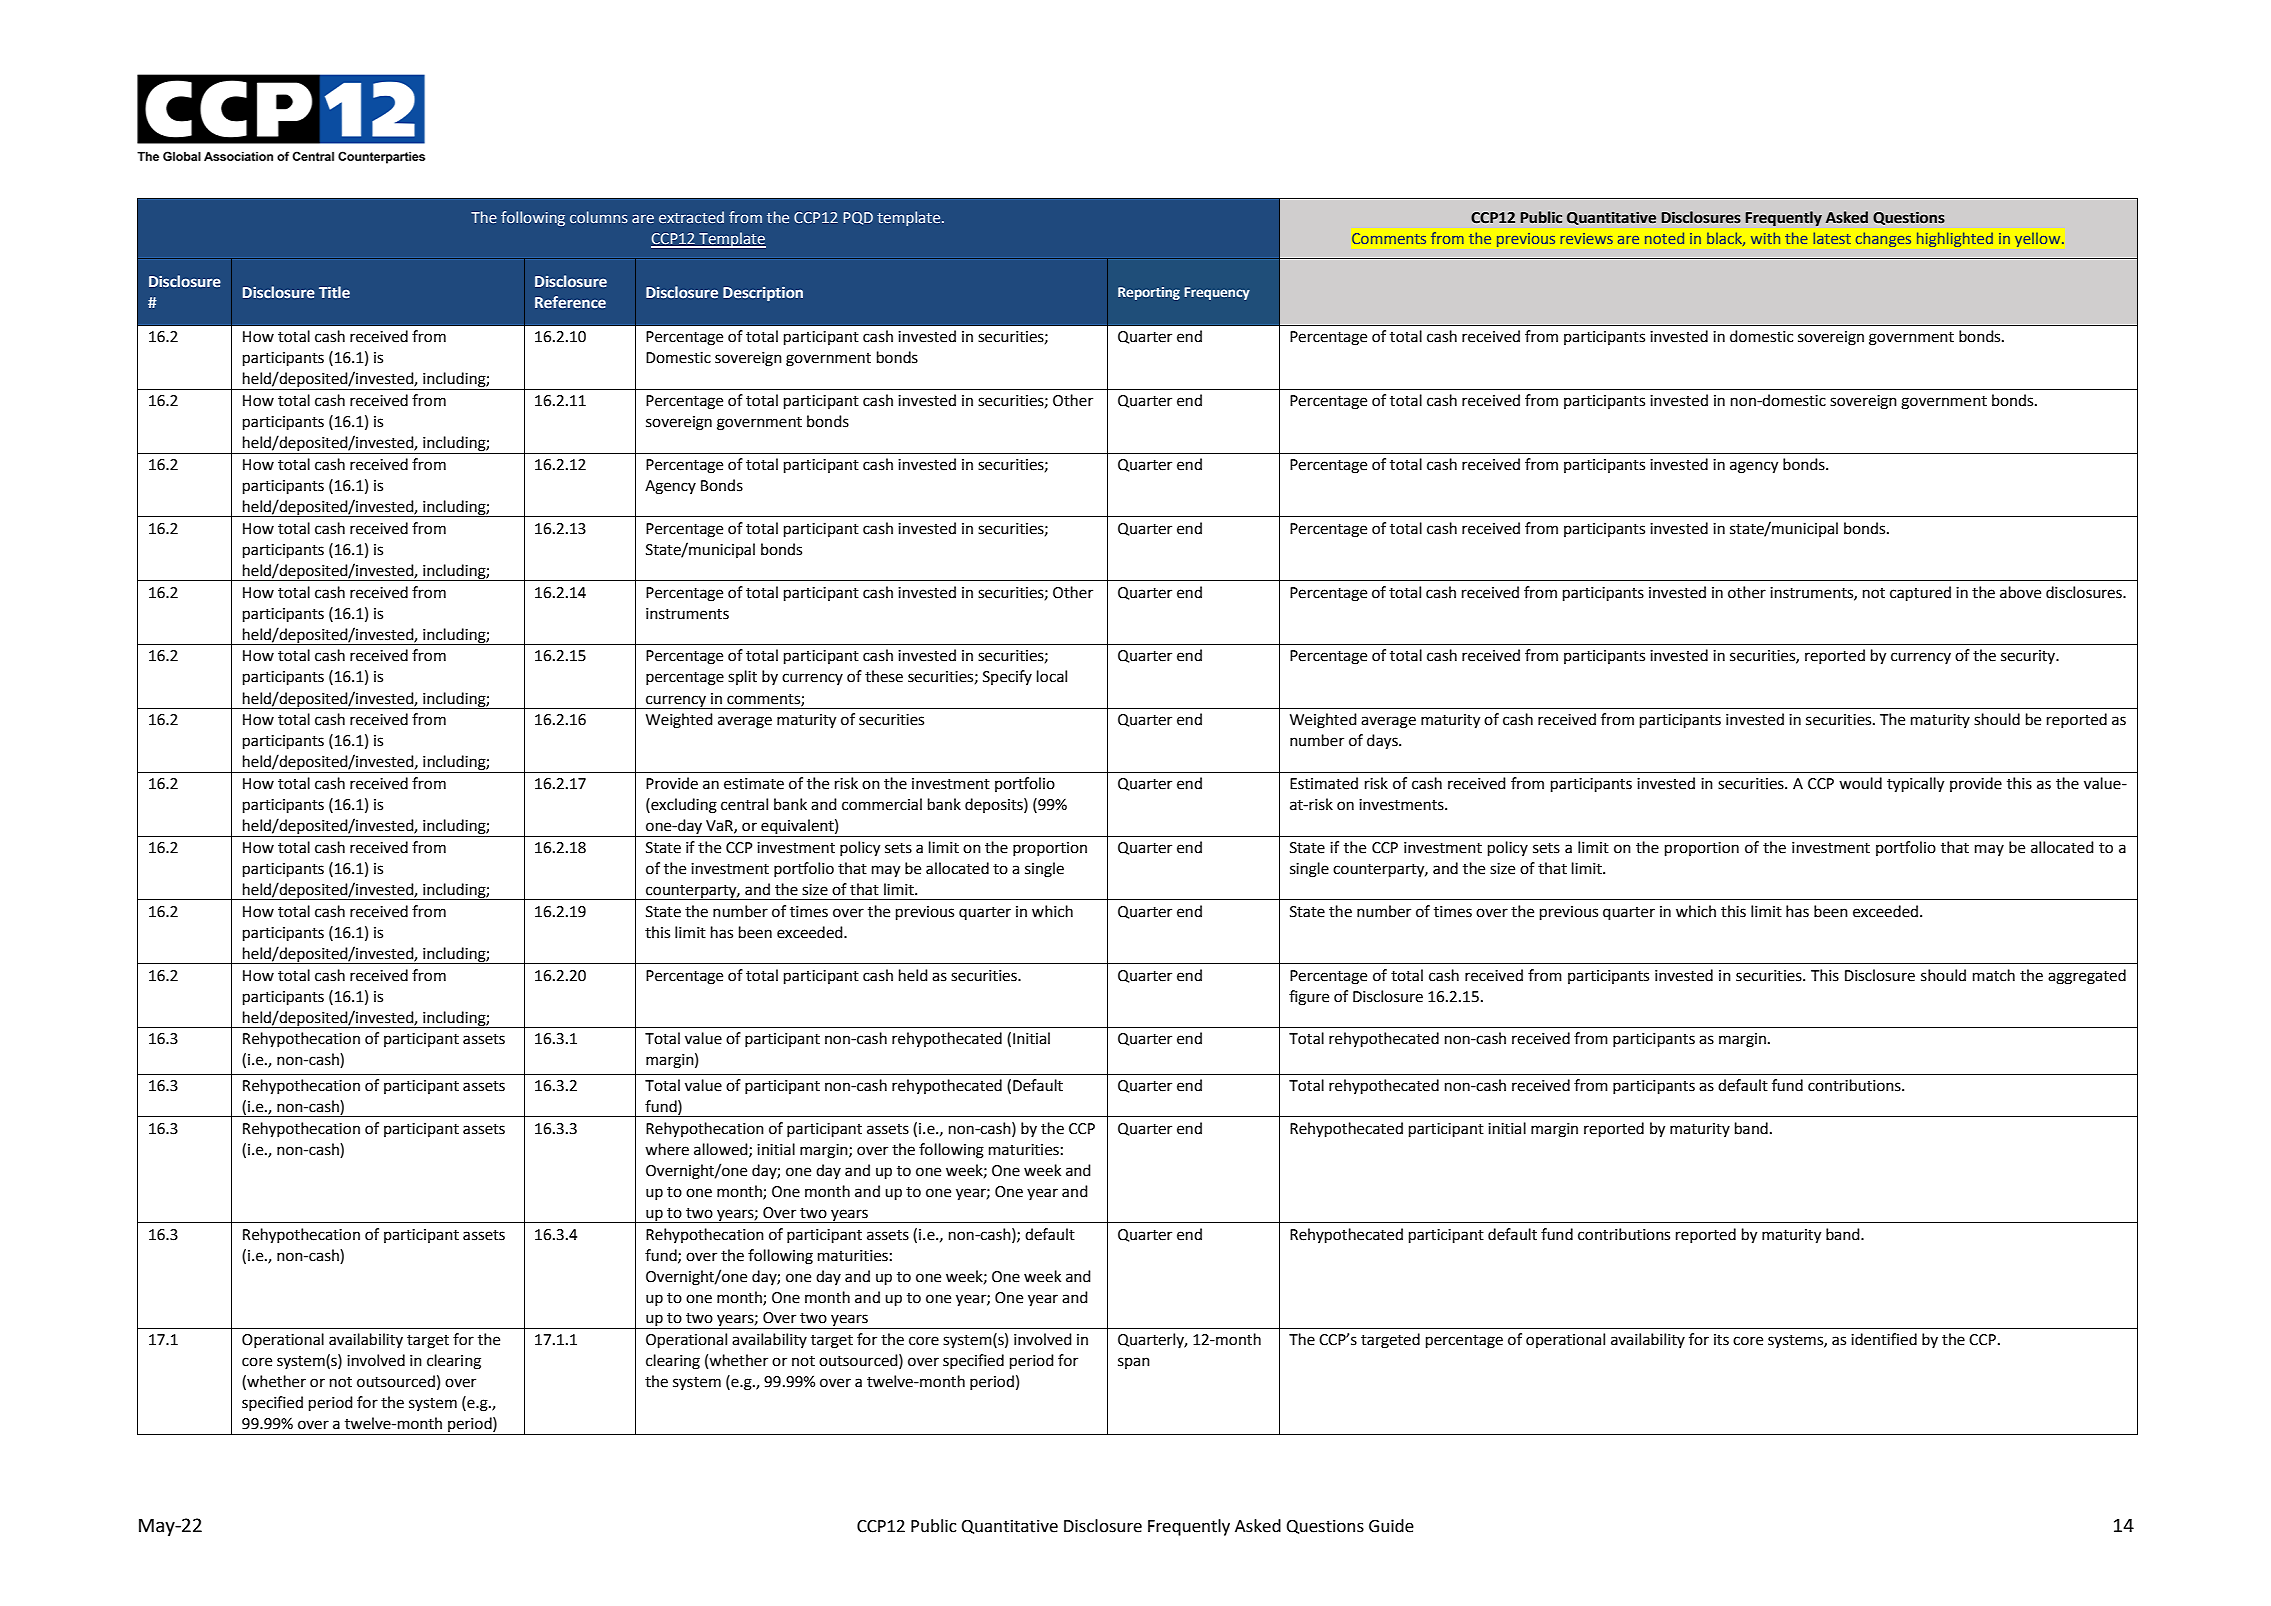 The image size is (2271, 1606). I want to click on Guide, so click(1391, 1526).
